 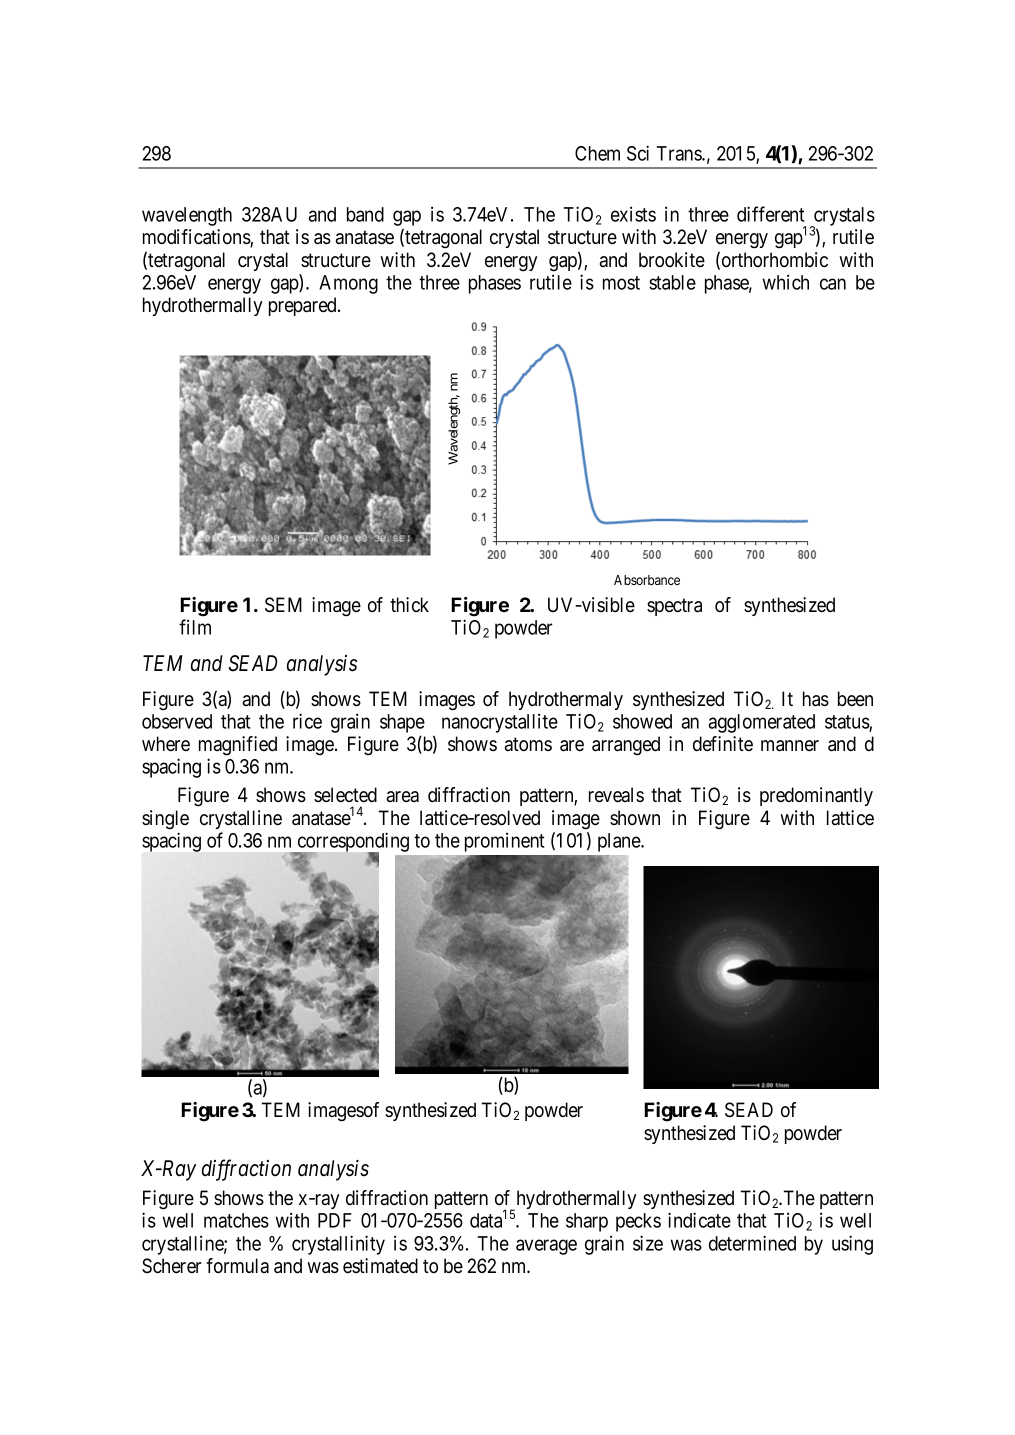 What do you see at coordinates (236, 1220) in the page?
I see `matches` at bounding box center [236, 1220].
